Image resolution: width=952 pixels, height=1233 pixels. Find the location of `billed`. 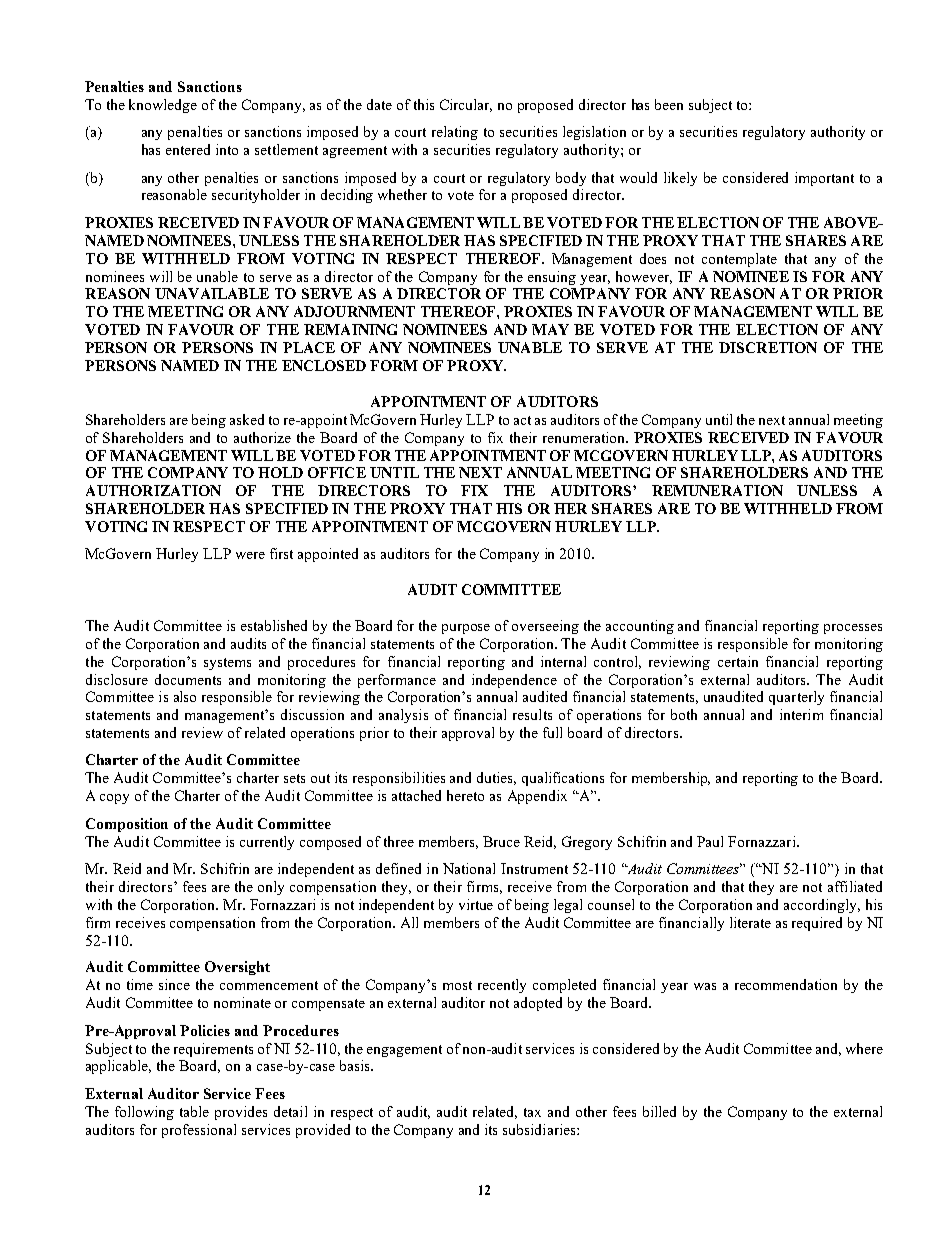

billed is located at coordinates (659, 1111).
